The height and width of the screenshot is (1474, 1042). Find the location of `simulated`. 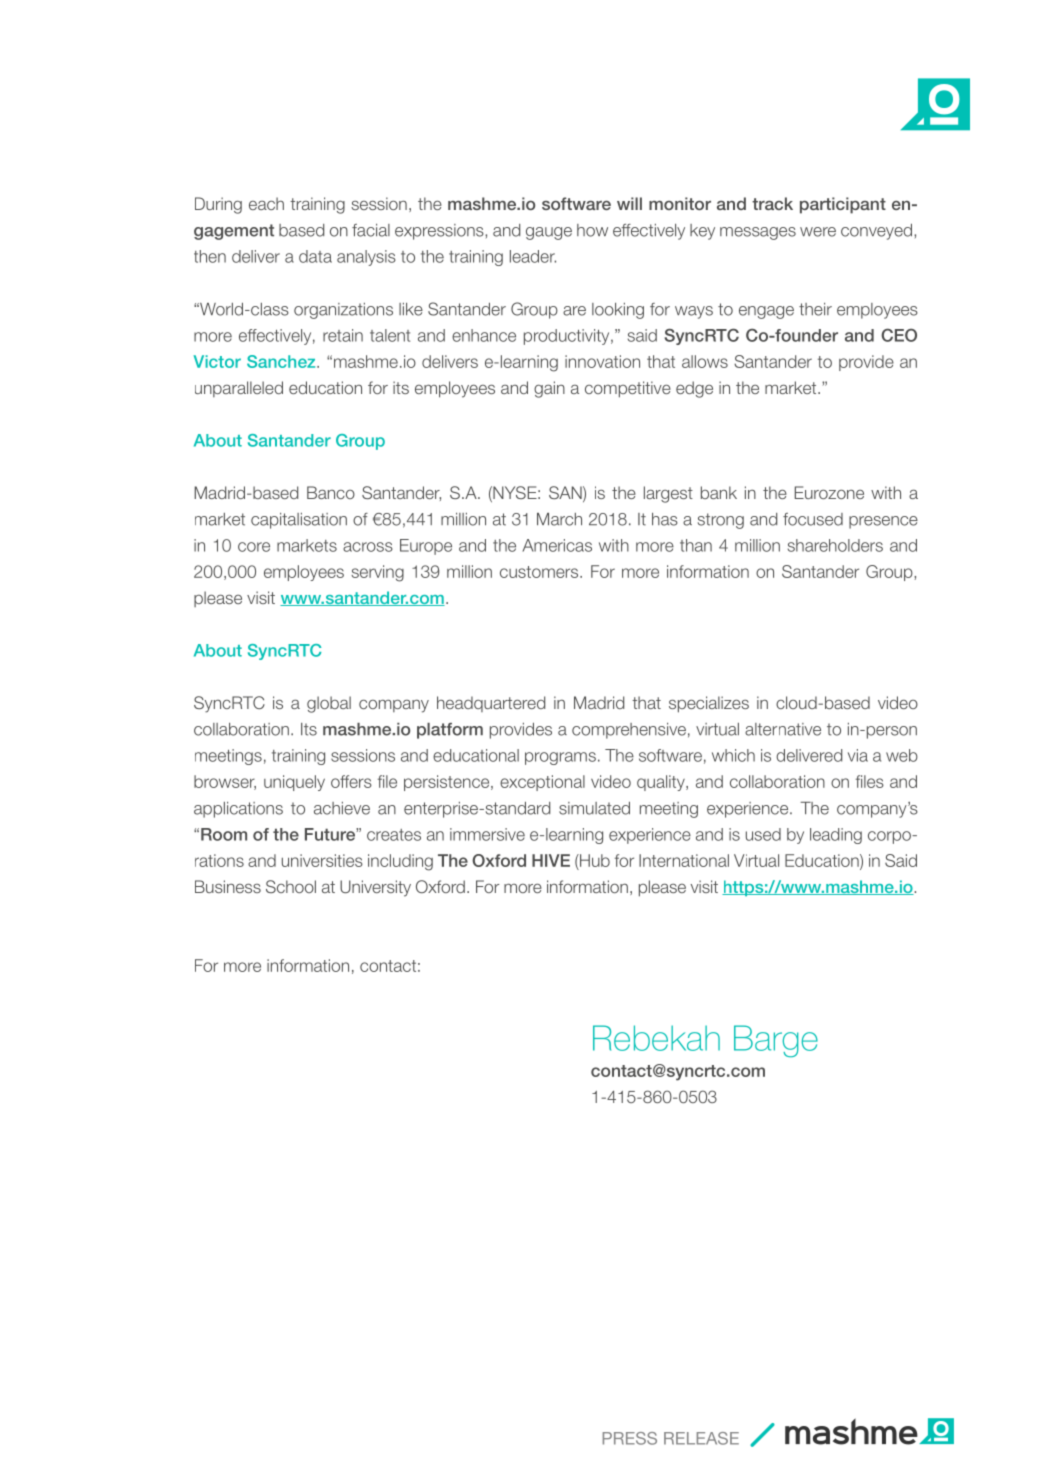

simulated is located at coordinates (594, 808).
